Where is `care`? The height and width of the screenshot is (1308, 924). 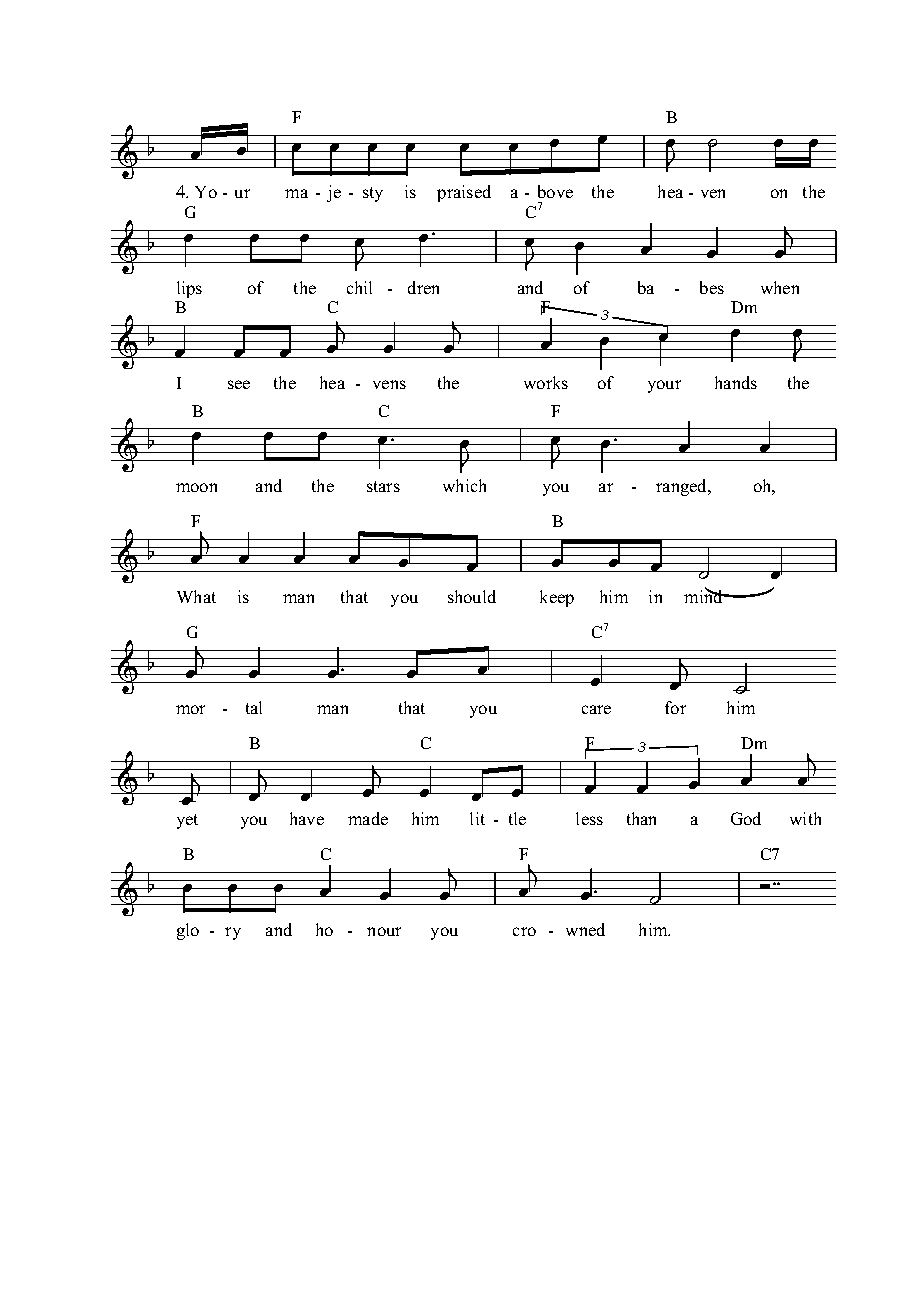
care is located at coordinates (596, 709).
